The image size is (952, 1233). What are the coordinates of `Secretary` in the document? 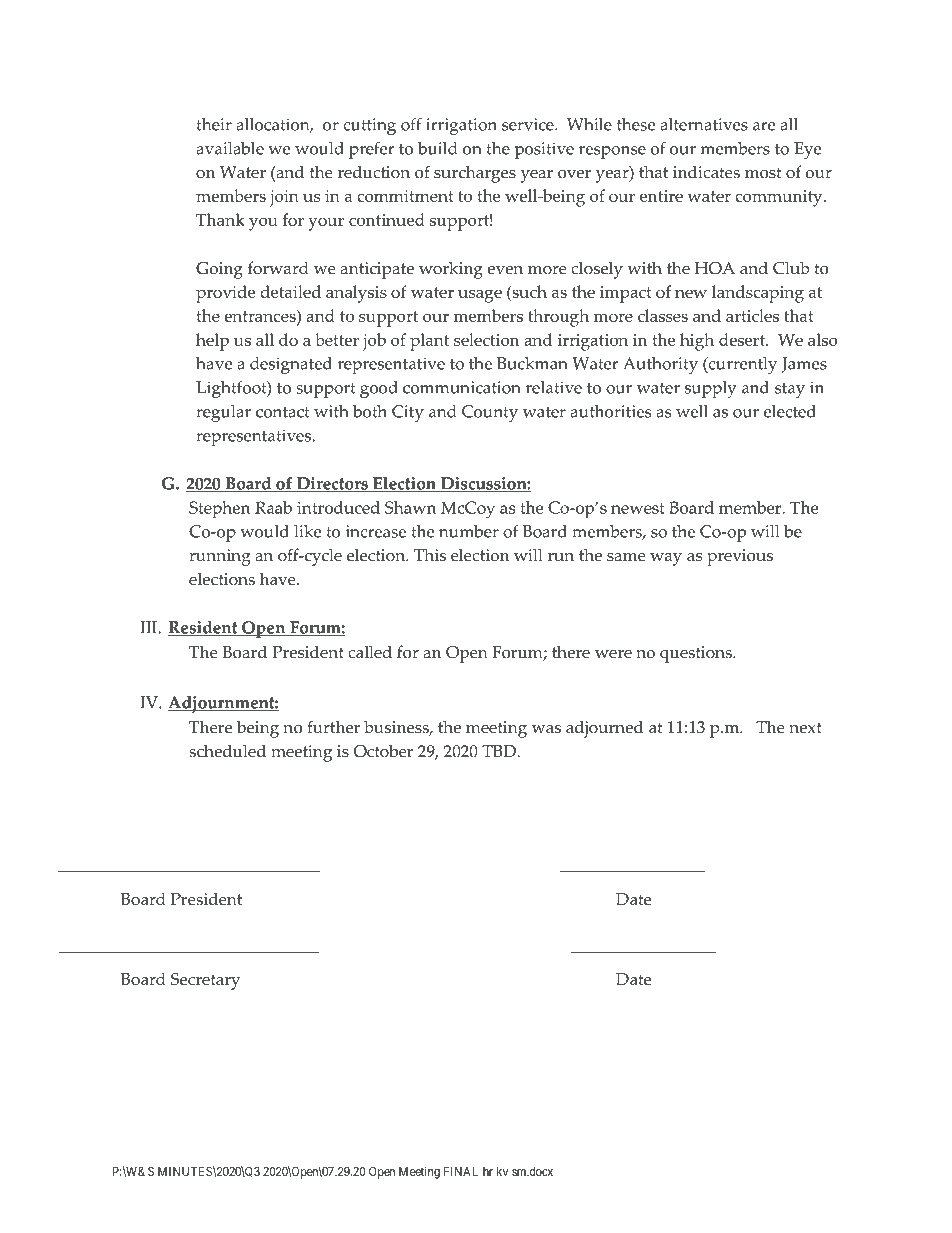 It's located at (205, 981).
